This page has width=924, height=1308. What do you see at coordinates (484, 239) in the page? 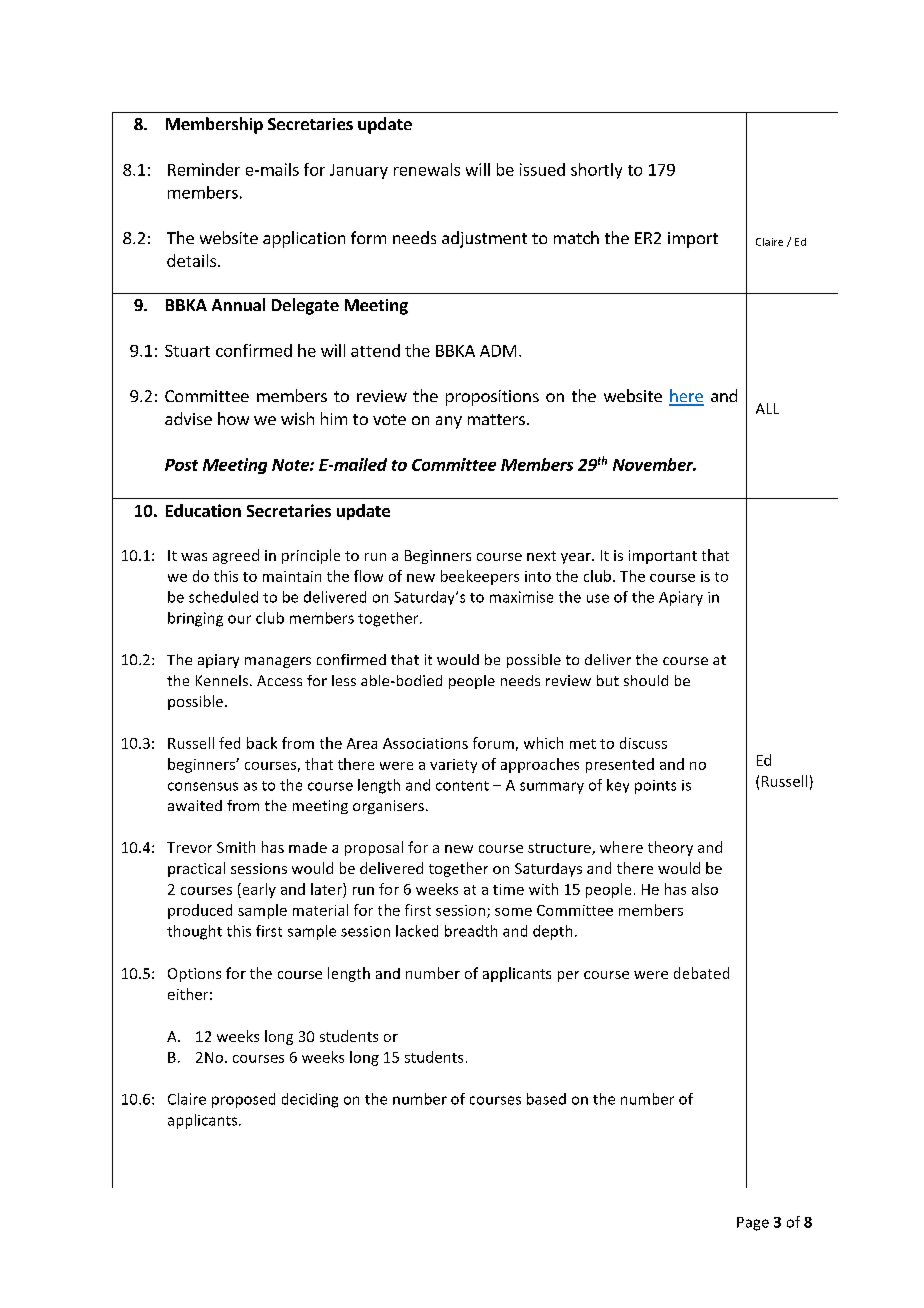
I see `adjustment` at bounding box center [484, 239].
